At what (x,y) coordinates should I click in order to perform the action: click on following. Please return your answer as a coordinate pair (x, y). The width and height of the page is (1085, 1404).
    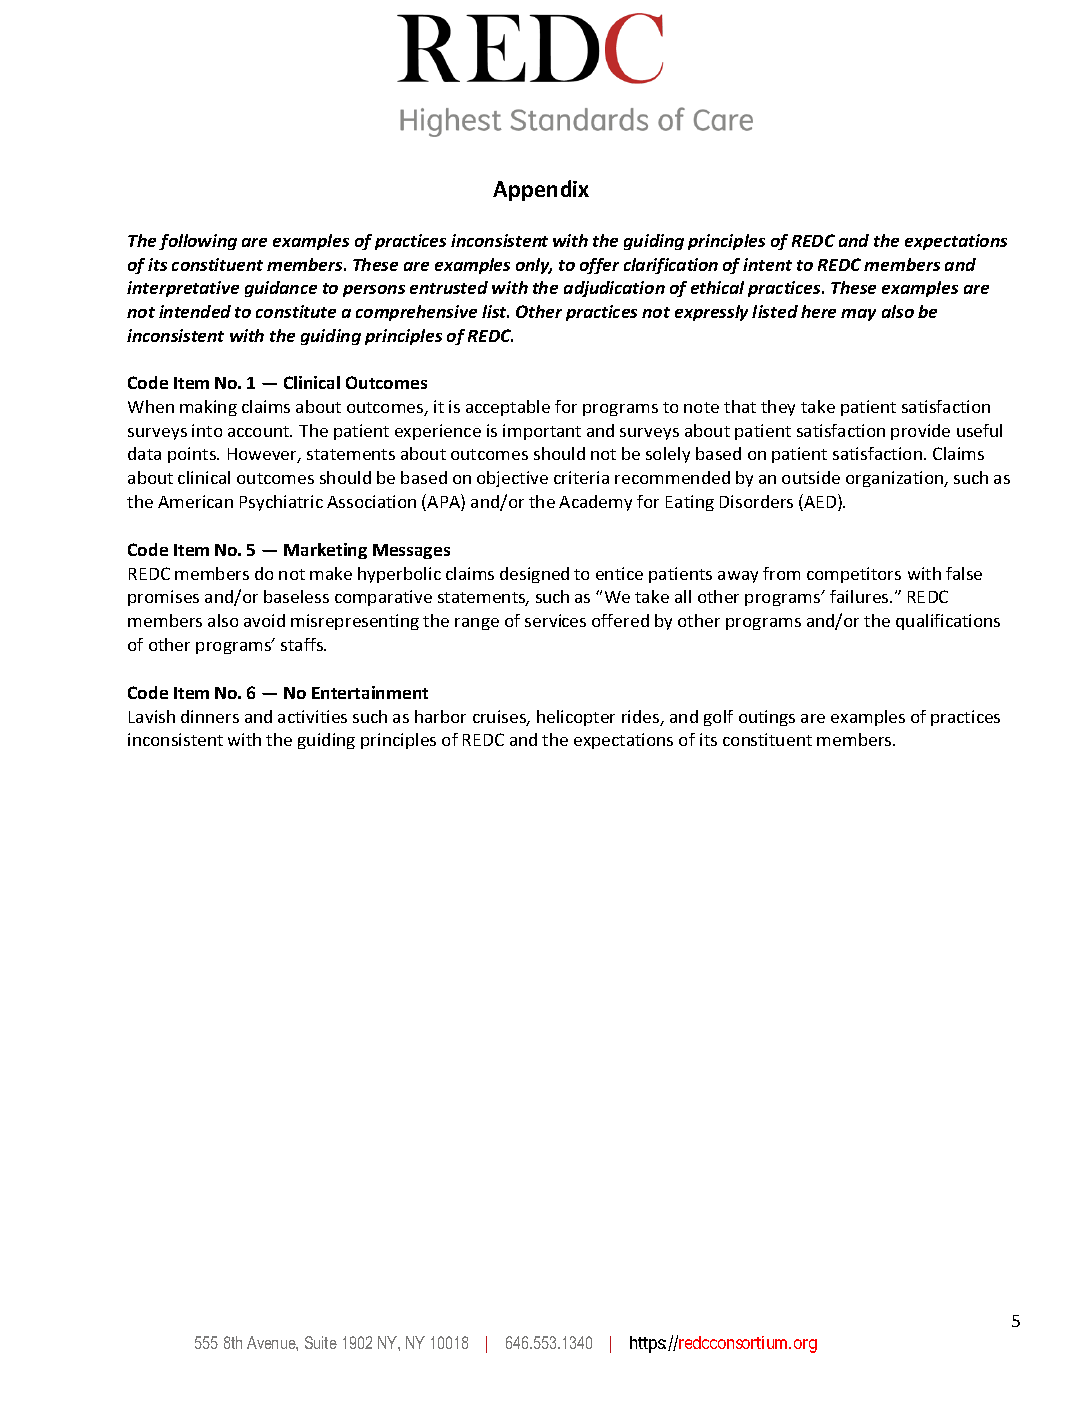
    Looking at the image, I should click on (198, 242).
